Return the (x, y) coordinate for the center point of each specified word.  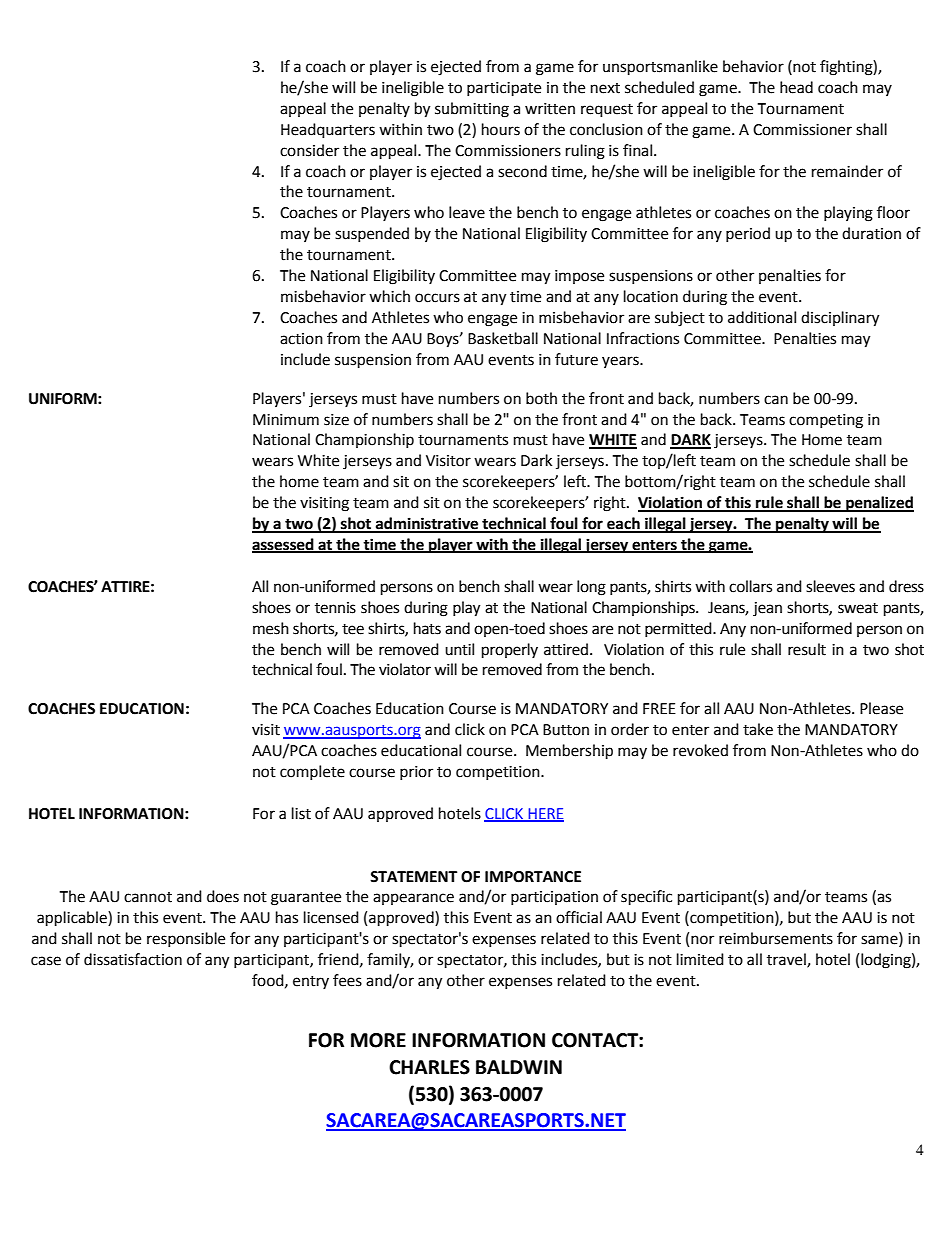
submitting (472, 110)
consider (309, 150)
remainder (847, 171)
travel (787, 960)
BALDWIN (519, 1067)
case (46, 961)
